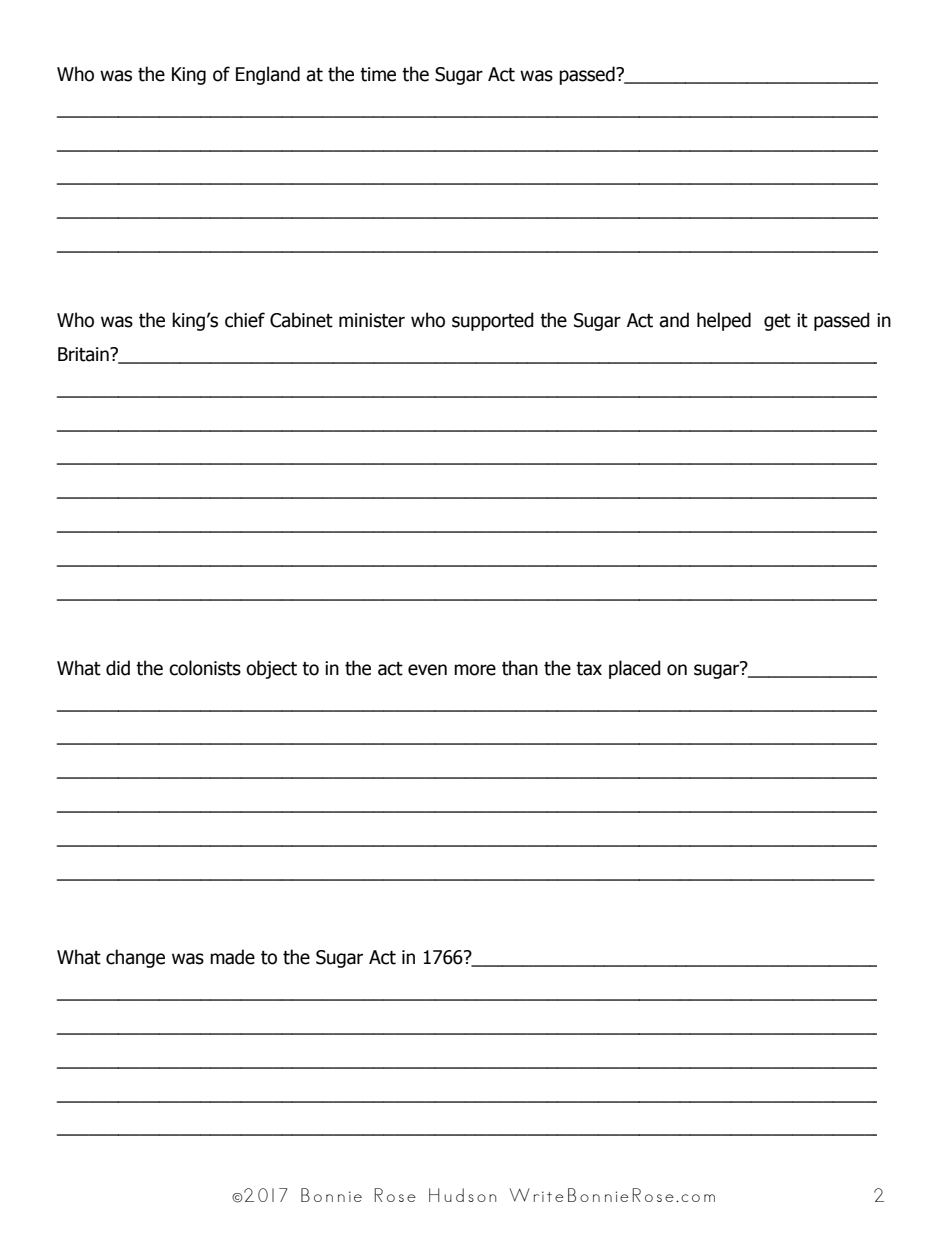 Image resolution: width=952 pixels, height=1233 pixels. Describe the element at coordinates (268, 75) in the document. I see `England` at that location.
